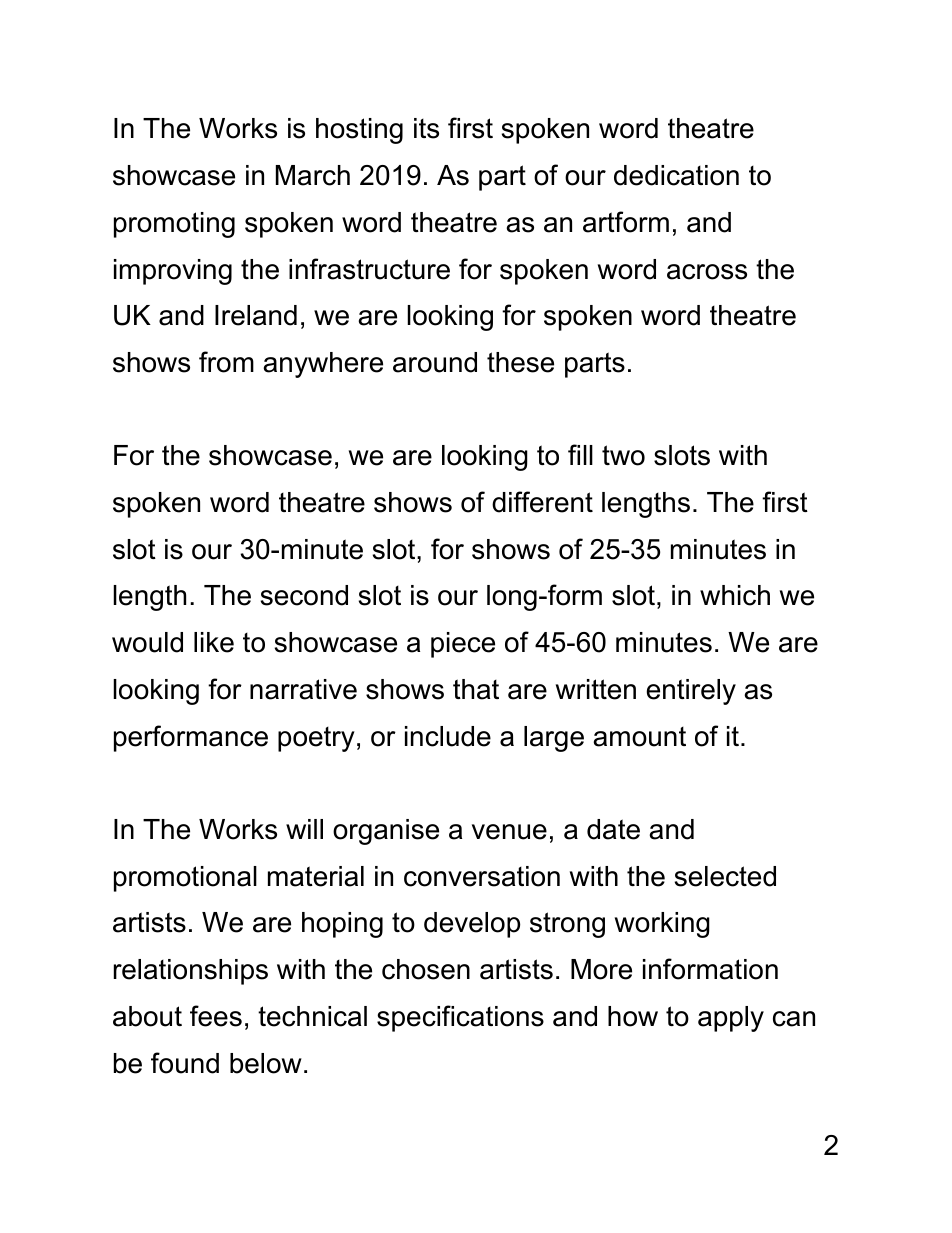 The height and width of the image is (1233, 952). What do you see at coordinates (216, 1016) in the image?
I see `fees` at bounding box center [216, 1016].
